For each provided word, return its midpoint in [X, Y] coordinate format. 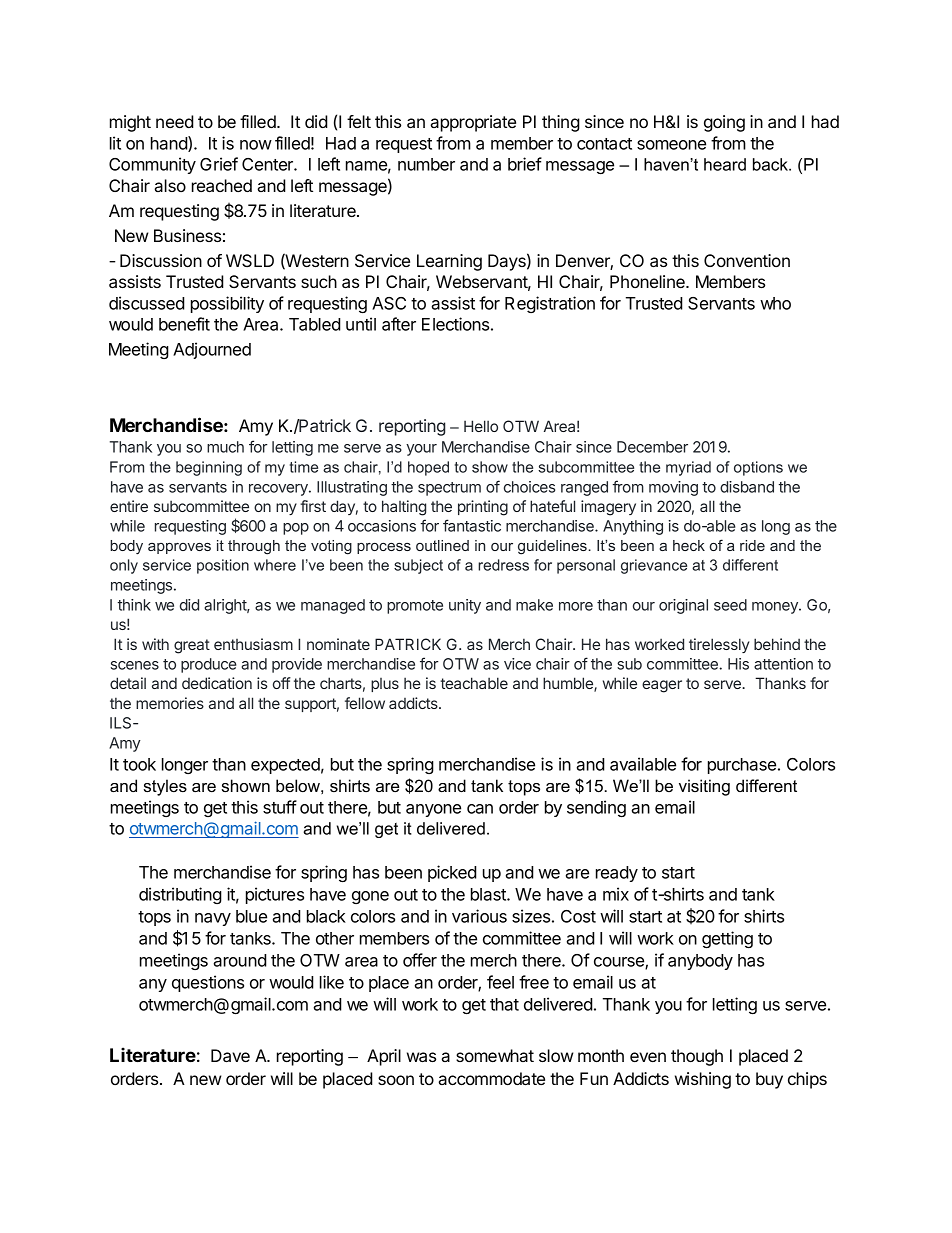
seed [730, 605]
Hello [481, 426]
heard [725, 164]
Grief [219, 164]
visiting [704, 787]
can [480, 809]
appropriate [473, 123]
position [223, 566]
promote [415, 607]
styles [165, 787]
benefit [184, 324]
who [775, 303]
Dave [230, 1055]
